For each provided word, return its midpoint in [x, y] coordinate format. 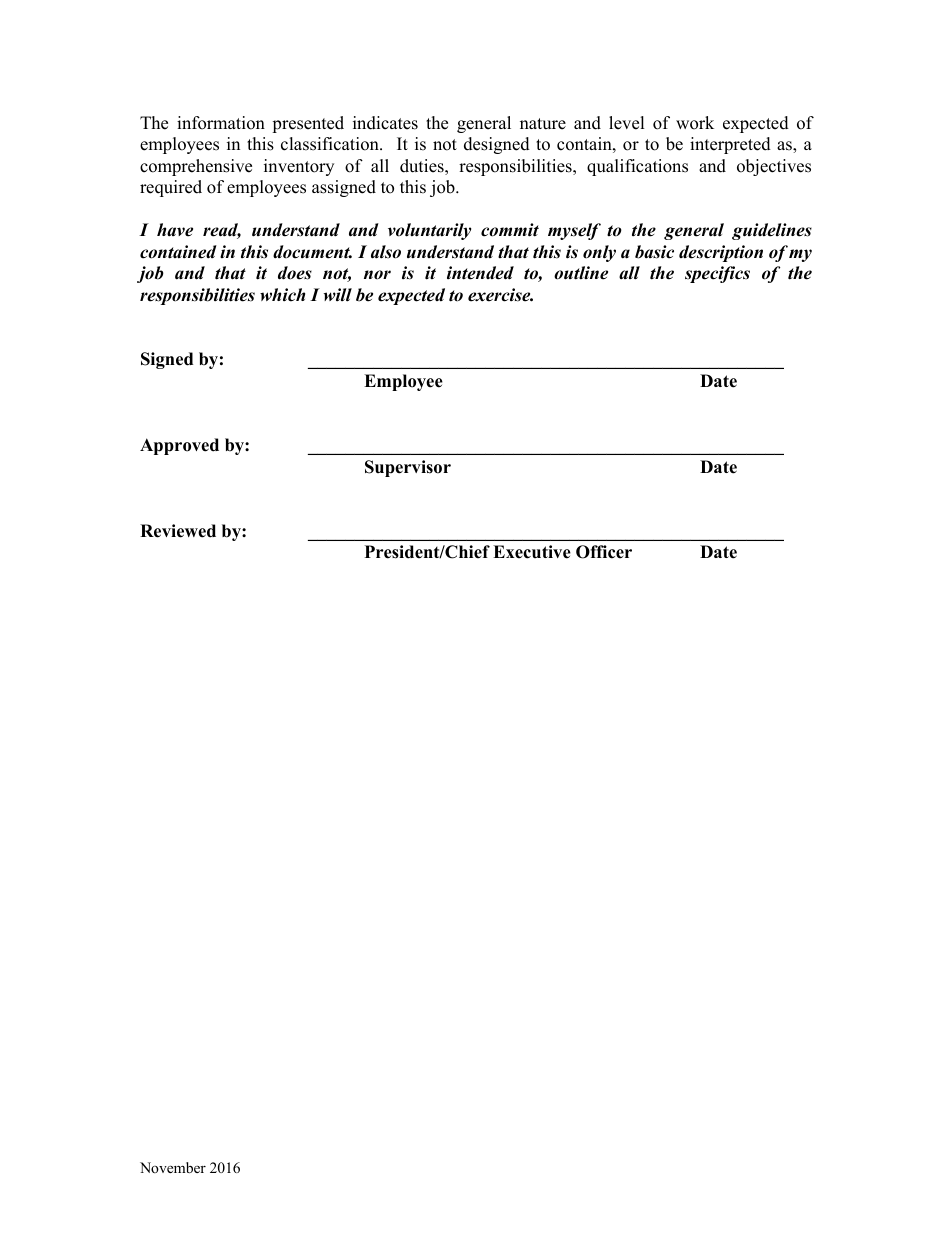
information [221, 123]
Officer [604, 552]
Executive [532, 552]
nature [543, 124]
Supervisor [408, 468]
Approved [179, 446]
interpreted [730, 145]
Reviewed [178, 531]
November [173, 1167]
